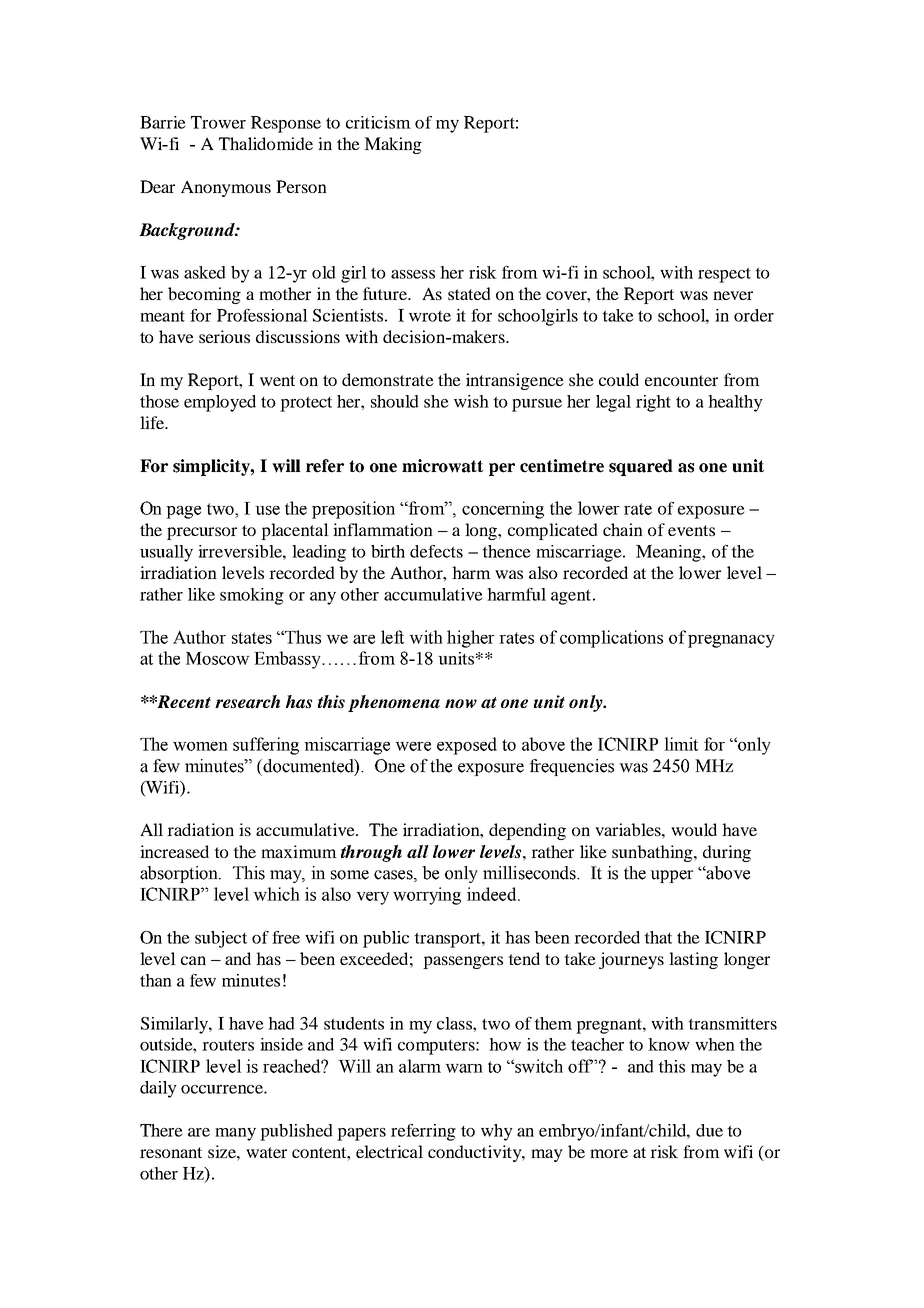 The height and width of the screenshot is (1308, 924). I want to click on complications, so click(611, 639).
